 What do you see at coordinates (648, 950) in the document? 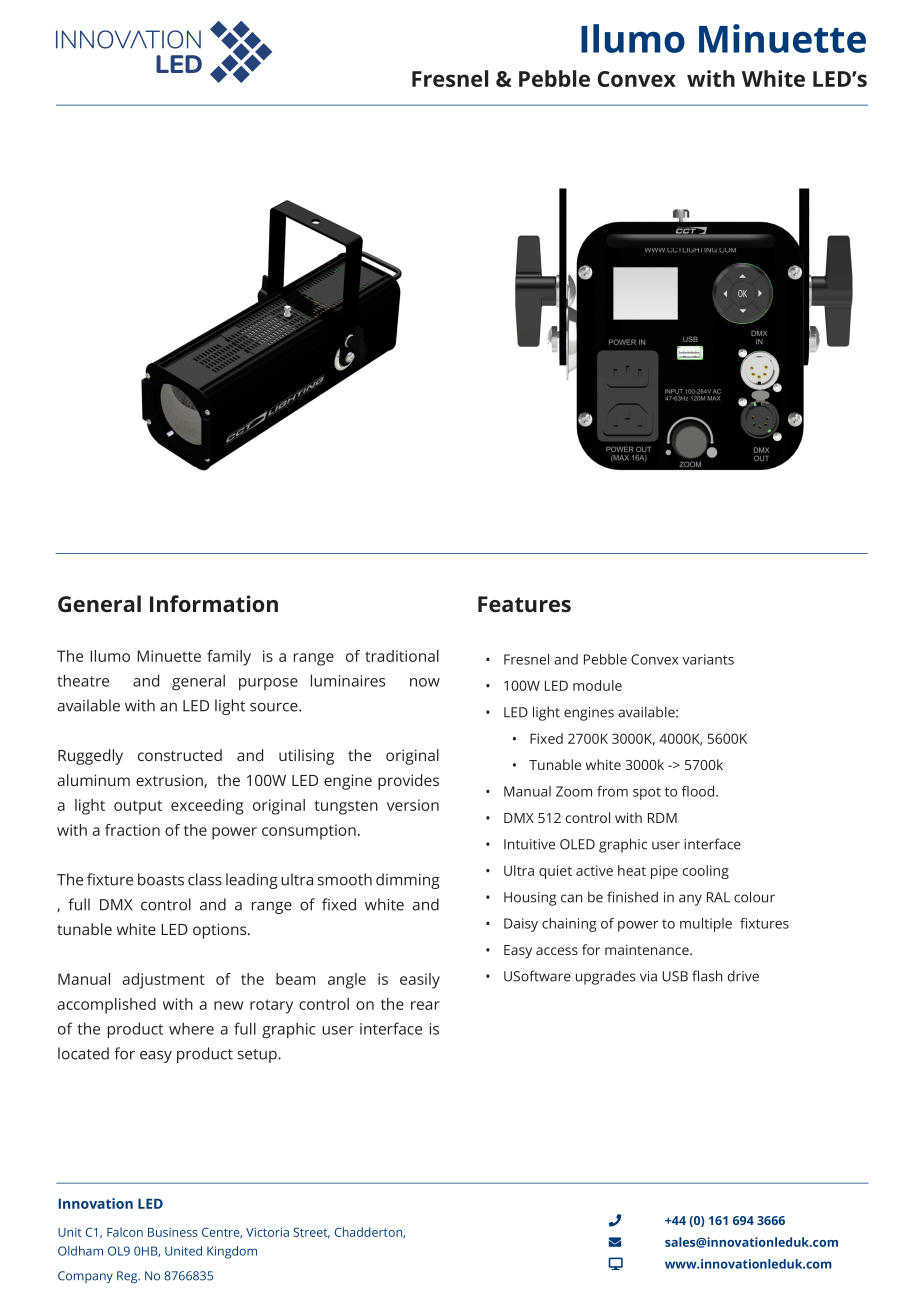
I see `maintenance` at bounding box center [648, 950].
